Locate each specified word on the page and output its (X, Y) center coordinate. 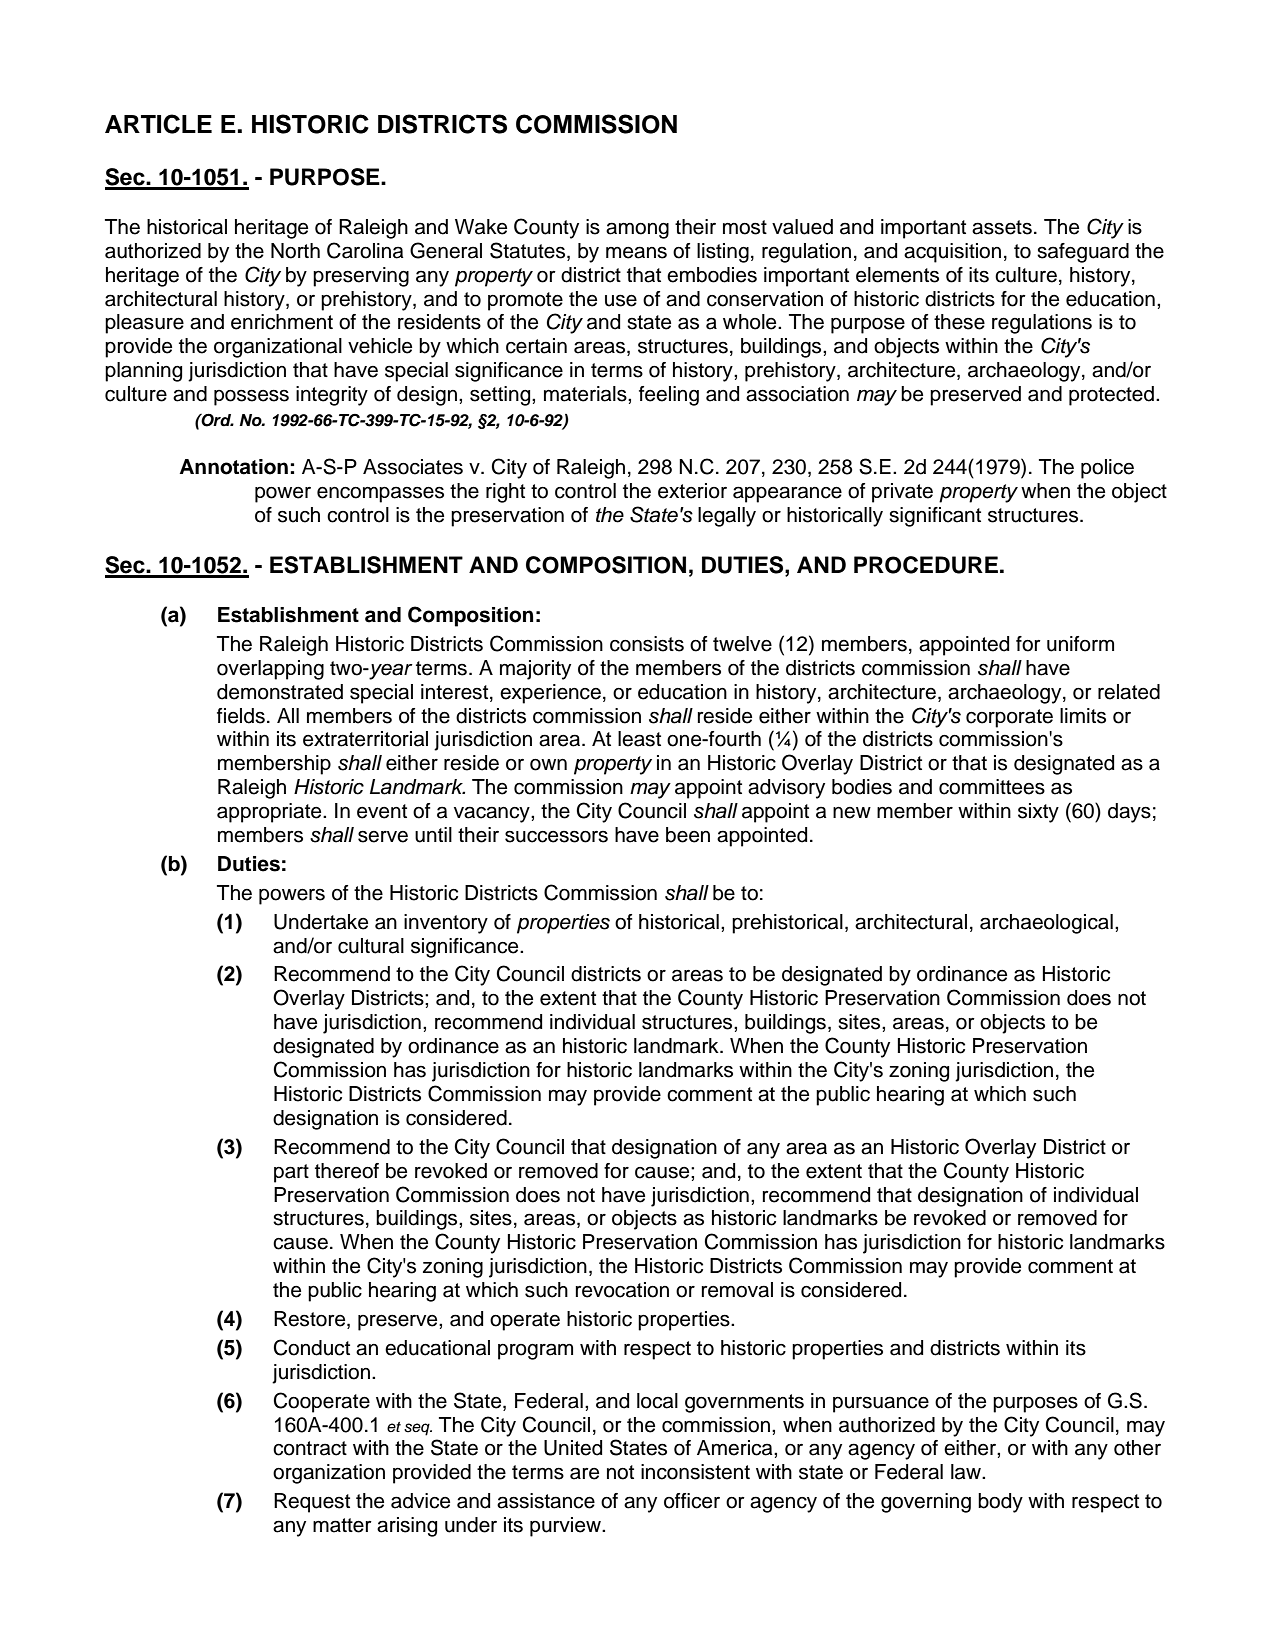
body (1000, 1503)
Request (312, 1503)
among (637, 230)
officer (692, 1501)
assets (1002, 227)
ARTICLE (158, 124)
